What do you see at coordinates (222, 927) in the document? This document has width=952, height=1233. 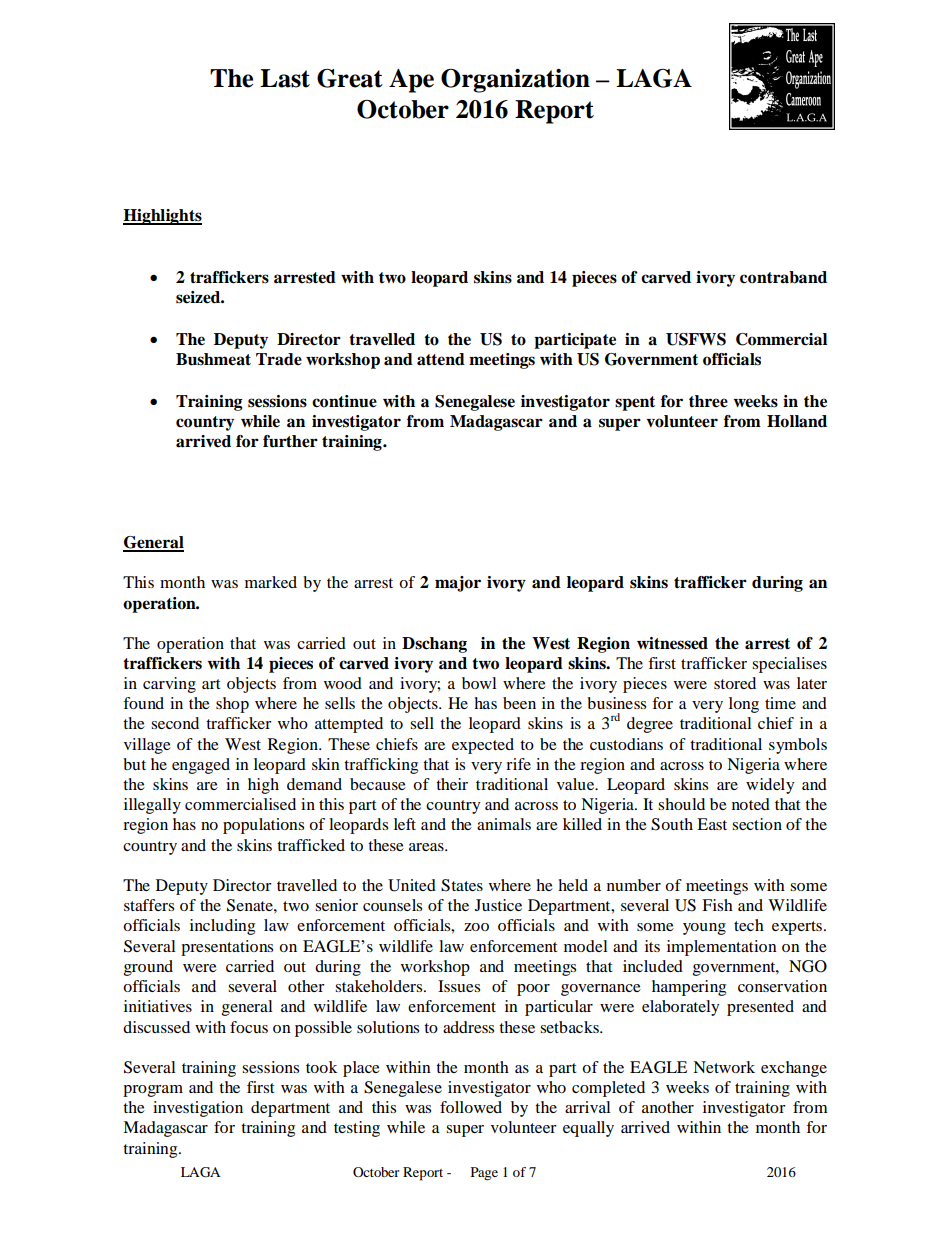 I see `including` at bounding box center [222, 927].
